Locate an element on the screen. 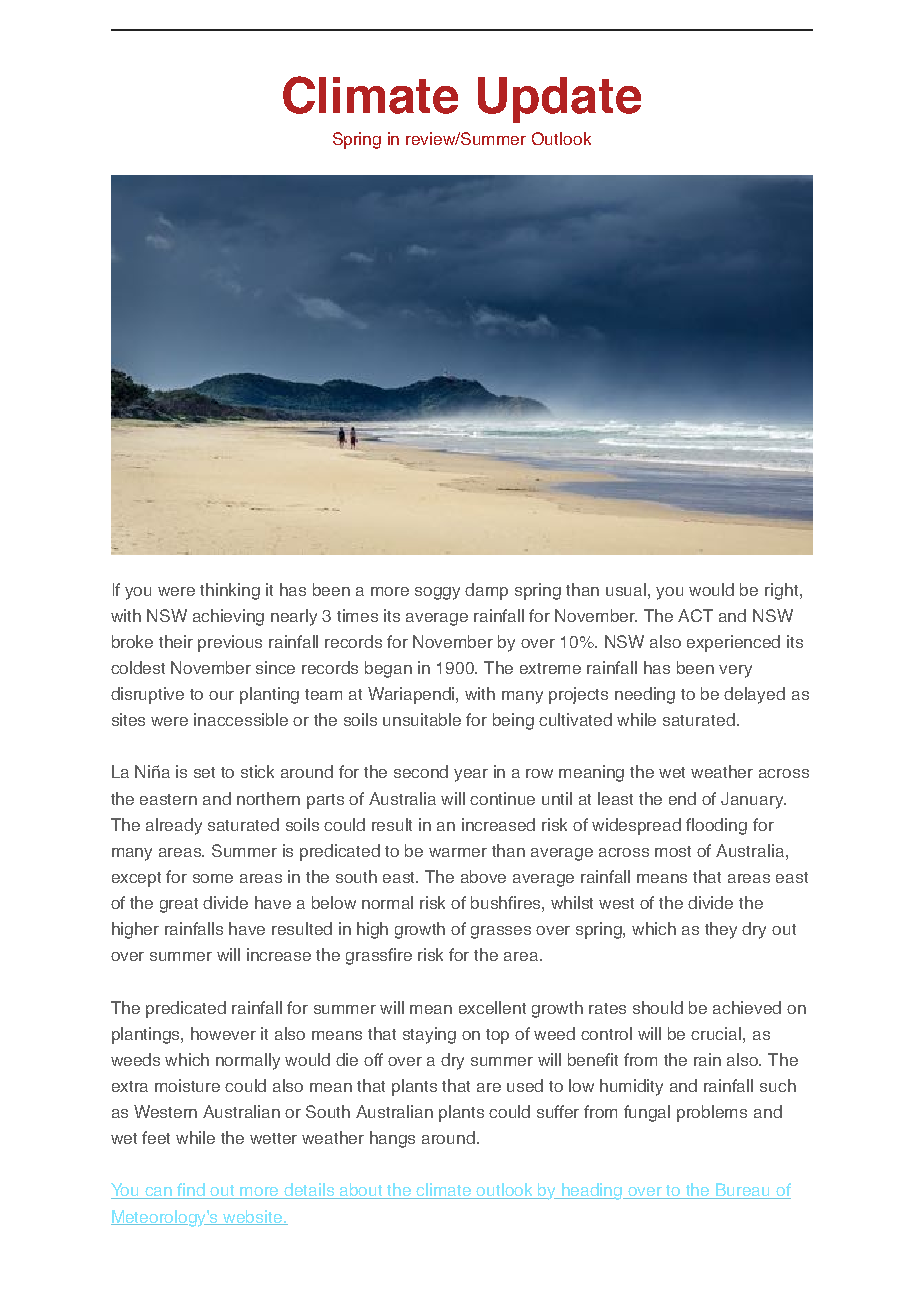  thinking is located at coordinates (230, 591).
